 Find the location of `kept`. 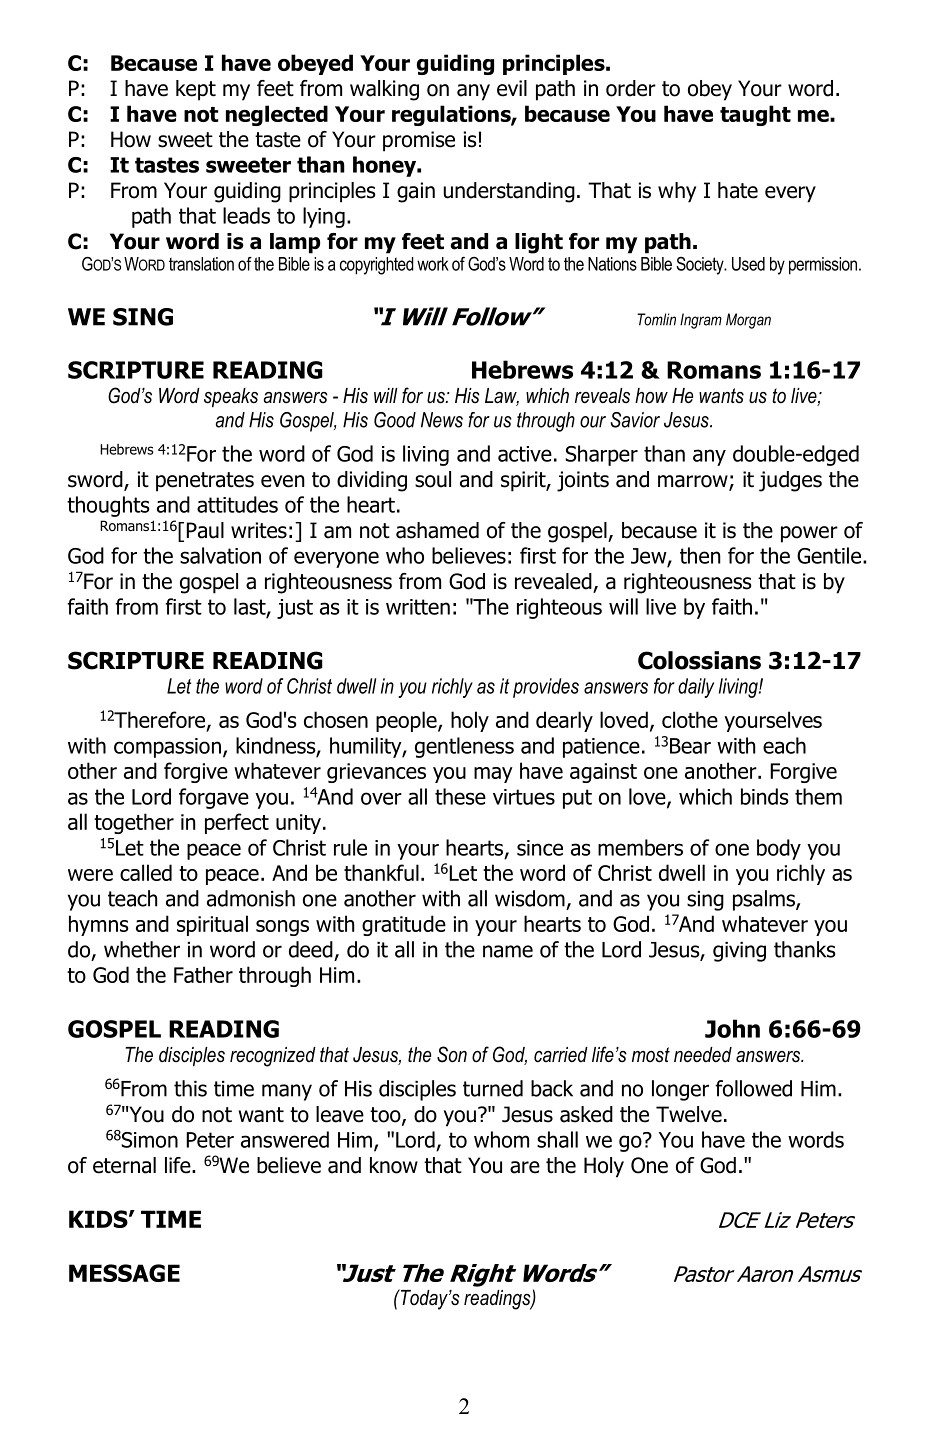

kept is located at coordinates (196, 90).
